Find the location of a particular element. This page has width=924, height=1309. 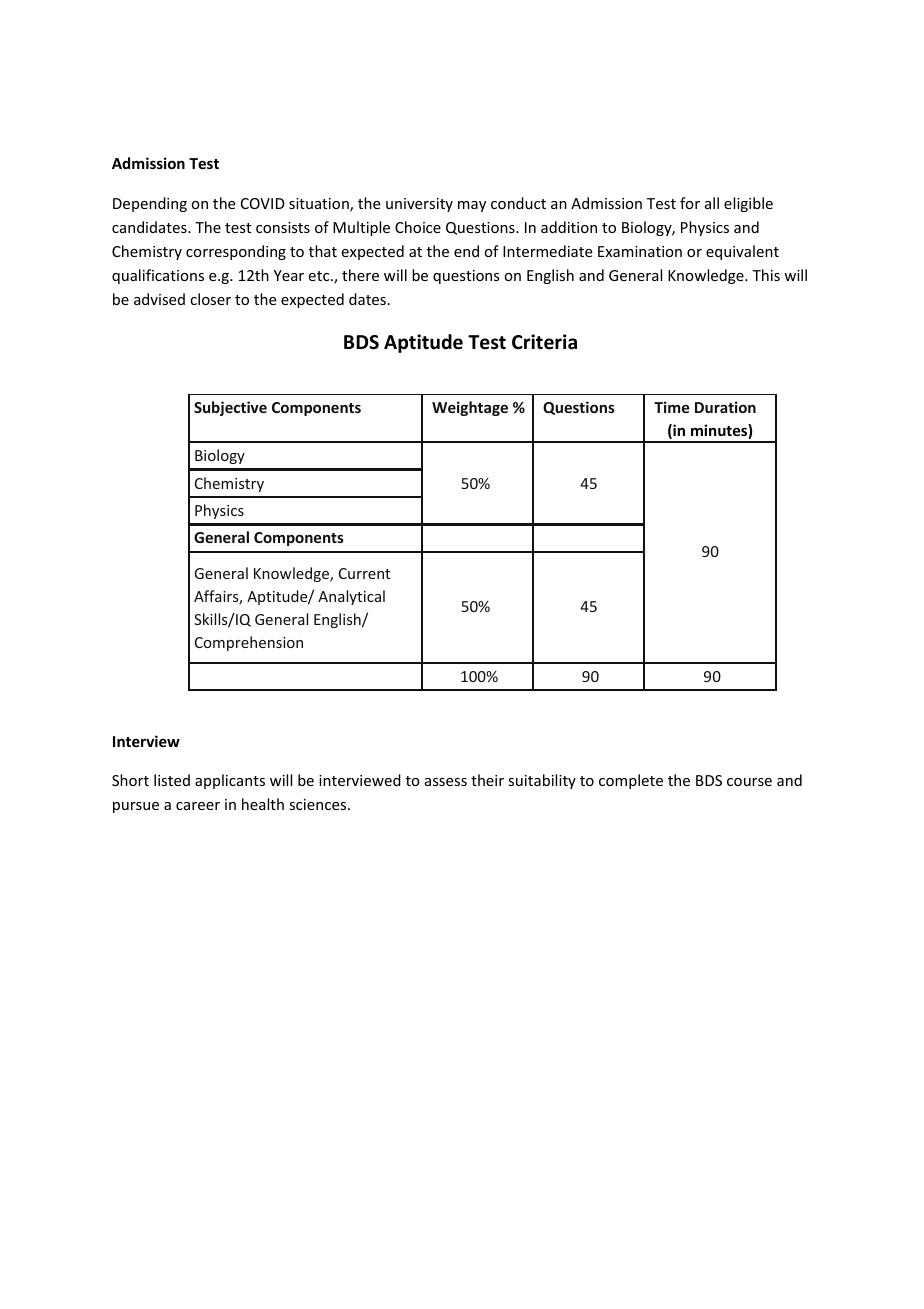

for is located at coordinates (690, 203).
